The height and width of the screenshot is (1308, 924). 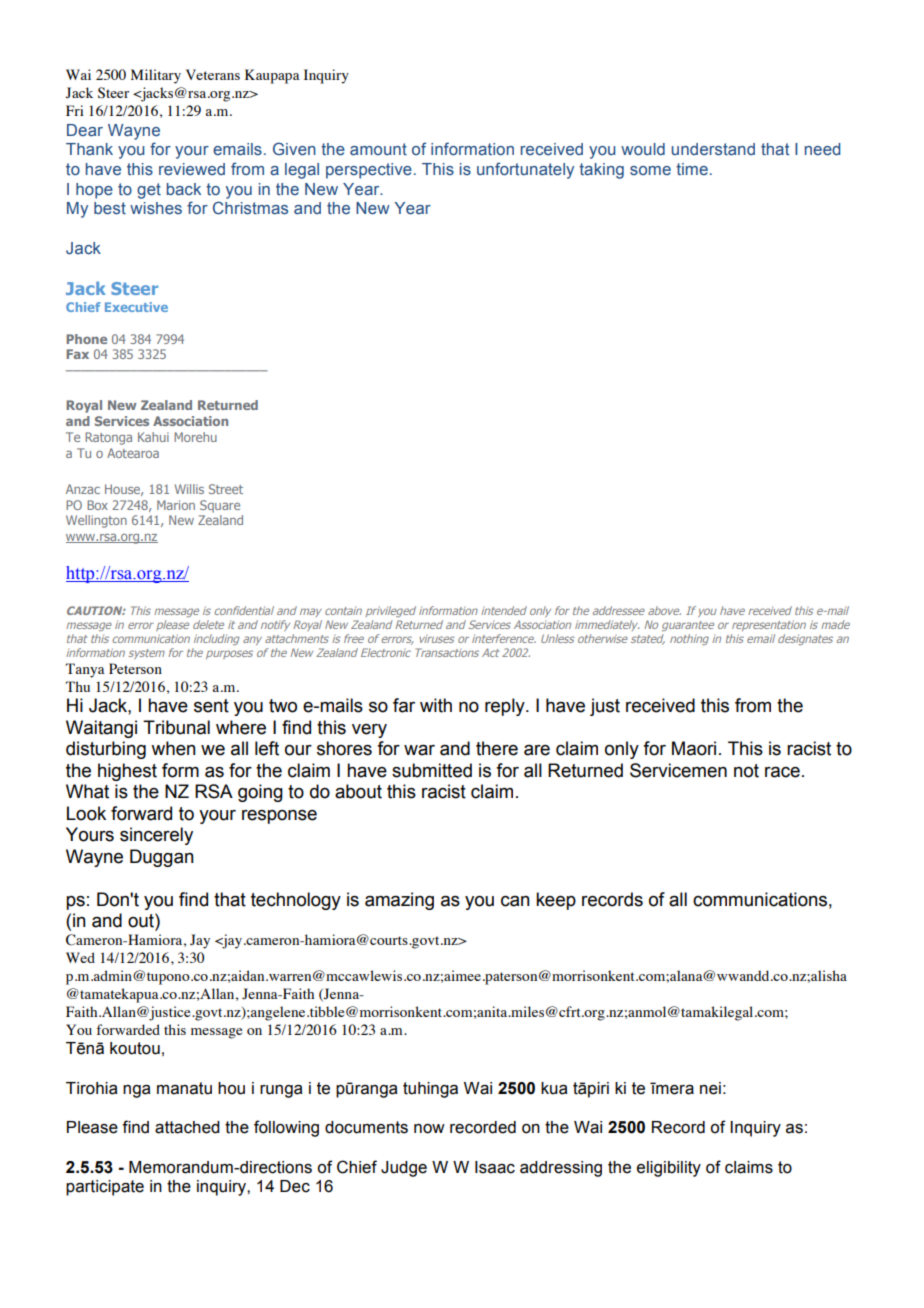 What do you see at coordinates (378, 149) in the screenshot?
I see `amount` at bounding box center [378, 149].
